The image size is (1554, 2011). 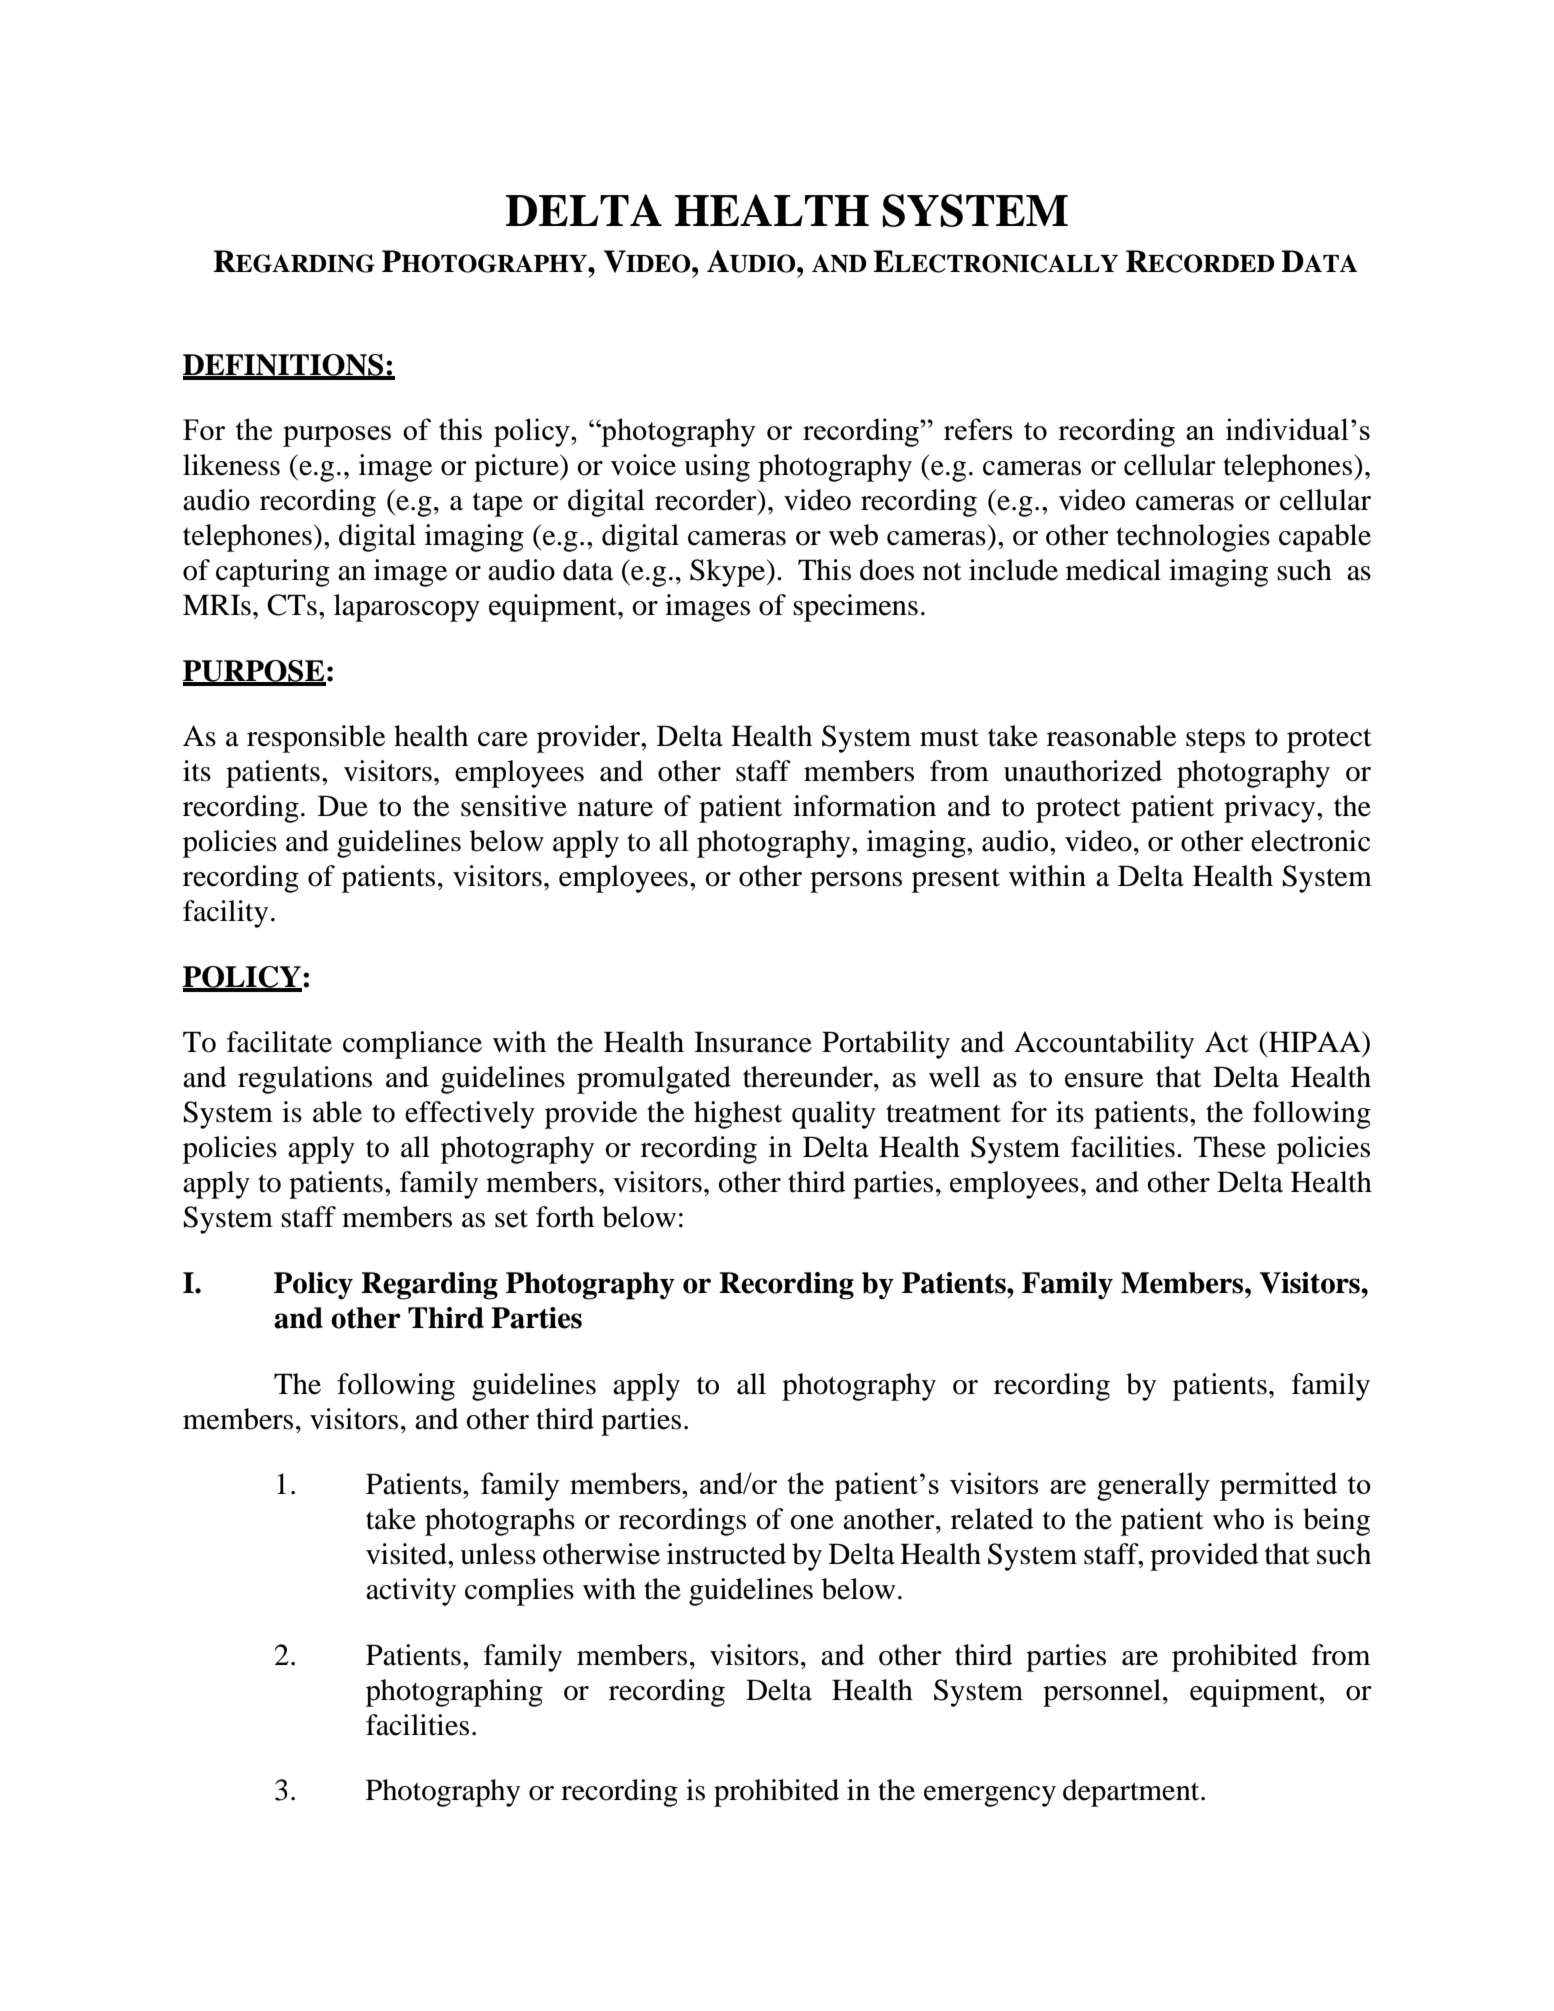 What do you see at coordinates (454, 1693) in the screenshot?
I see `photographing` at bounding box center [454, 1693].
